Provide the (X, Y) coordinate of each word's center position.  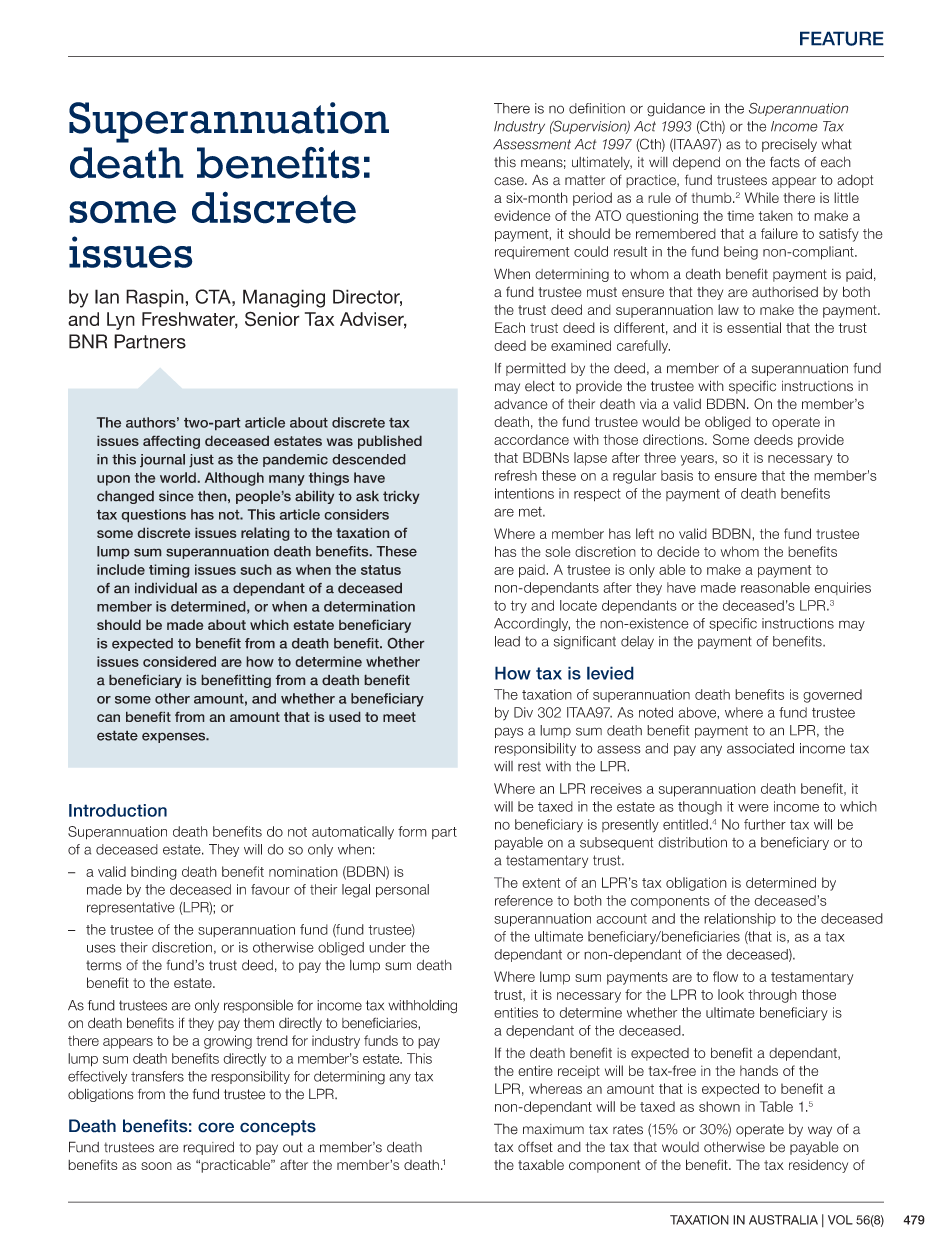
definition (597, 108)
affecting (171, 442)
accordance (531, 439)
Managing (284, 298)
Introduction (118, 810)
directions (674, 439)
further (765, 824)
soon (156, 1166)
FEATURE (842, 38)
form (412, 831)
